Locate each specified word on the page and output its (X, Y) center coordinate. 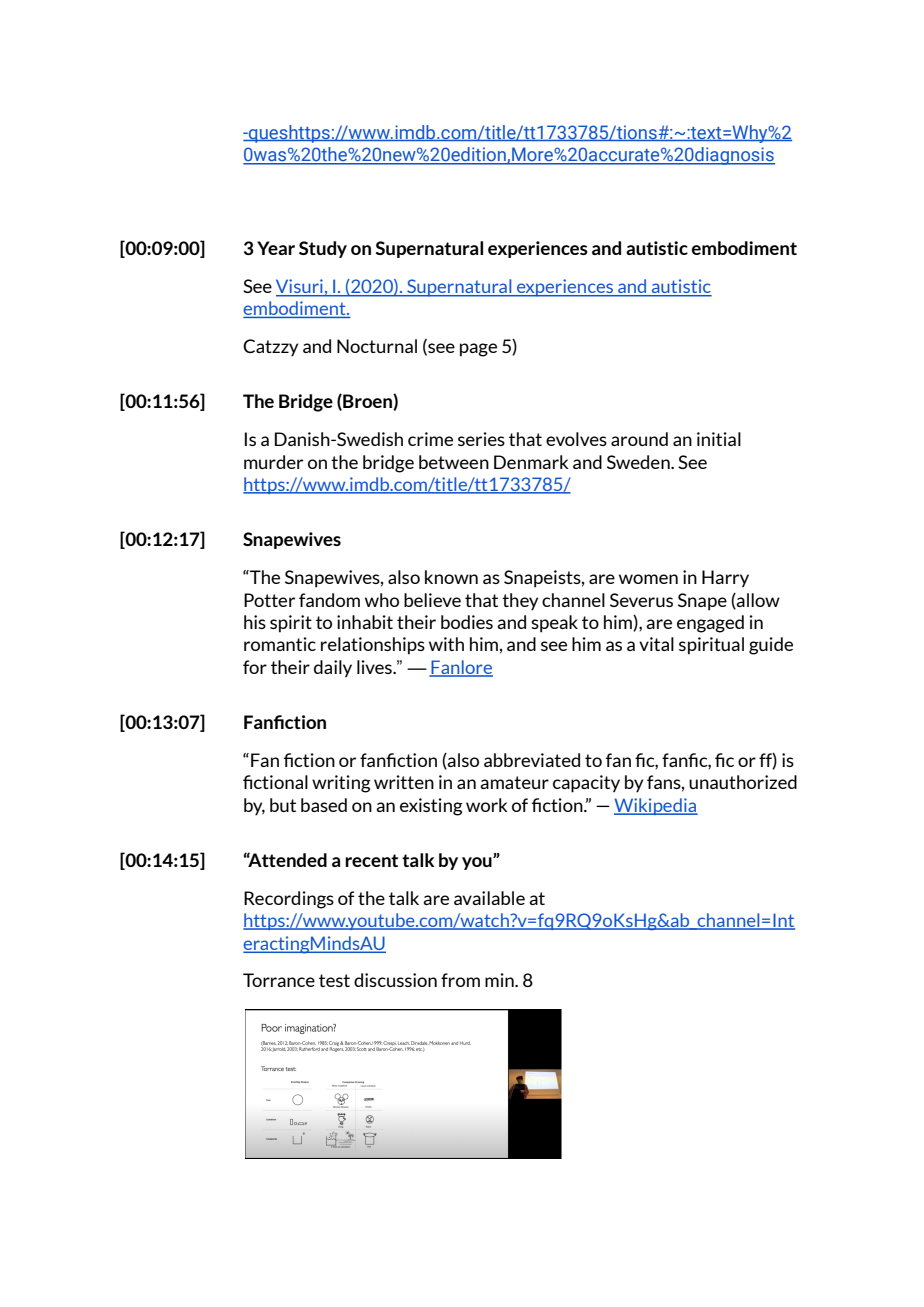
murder (273, 462)
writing (341, 784)
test (334, 980)
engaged (710, 624)
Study (323, 249)
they (520, 601)
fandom (329, 600)
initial (719, 439)
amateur (514, 782)
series (481, 439)
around (639, 439)
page (478, 350)
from (460, 980)
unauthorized (743, 782)
